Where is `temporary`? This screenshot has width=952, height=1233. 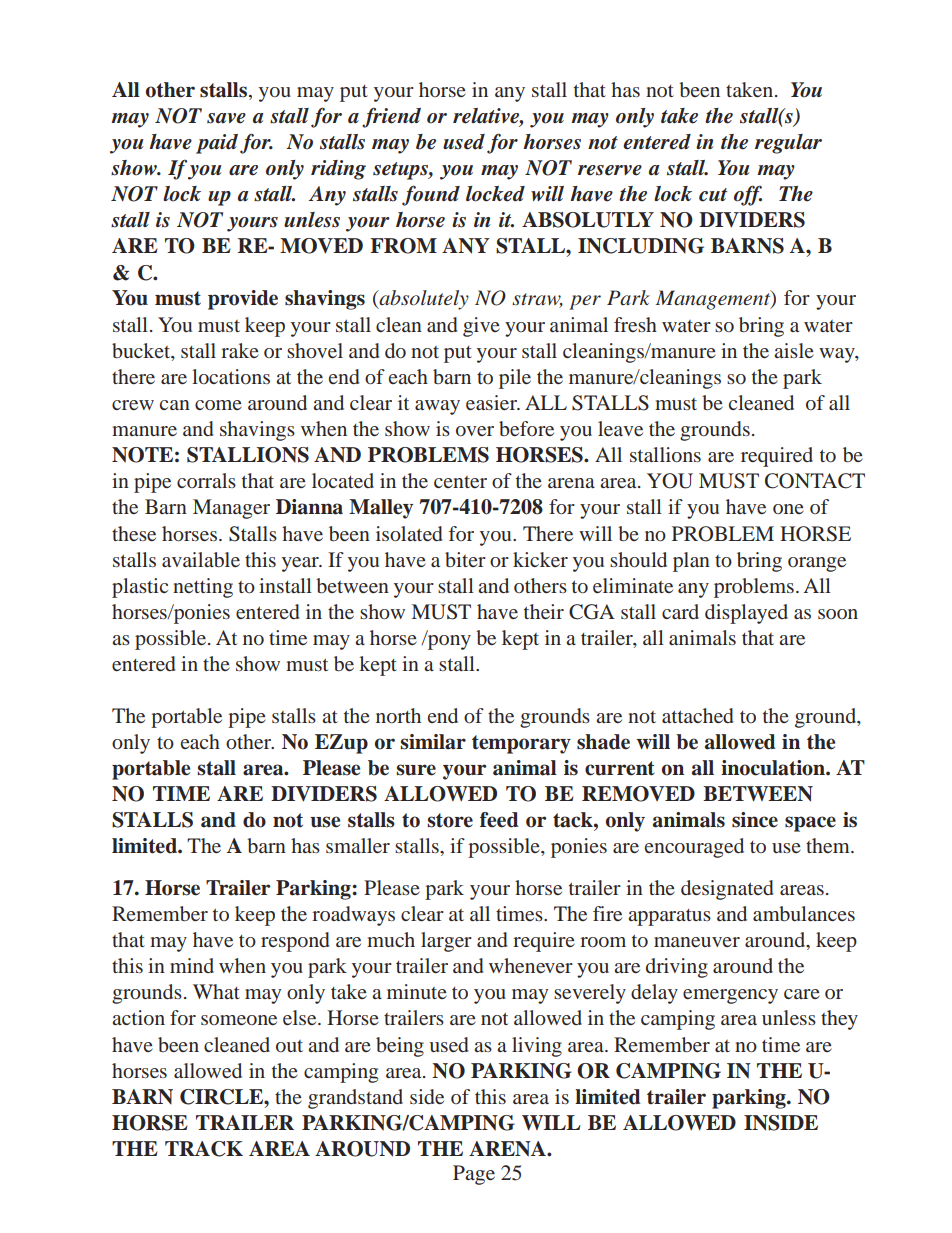 temporary is located at coordinates (521, 744).
